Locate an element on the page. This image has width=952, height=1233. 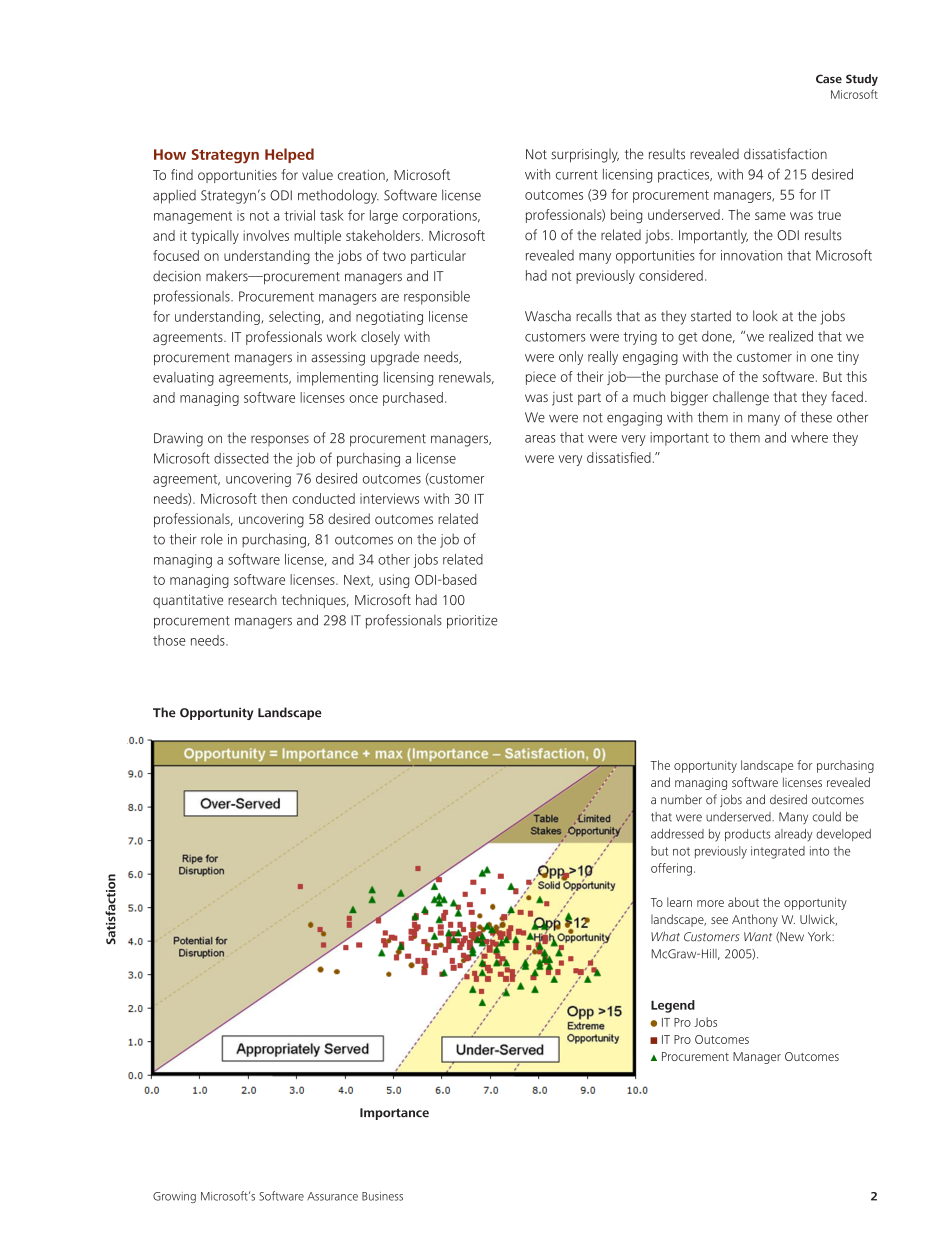
surprisingly is located at coordinates (585, 155).
